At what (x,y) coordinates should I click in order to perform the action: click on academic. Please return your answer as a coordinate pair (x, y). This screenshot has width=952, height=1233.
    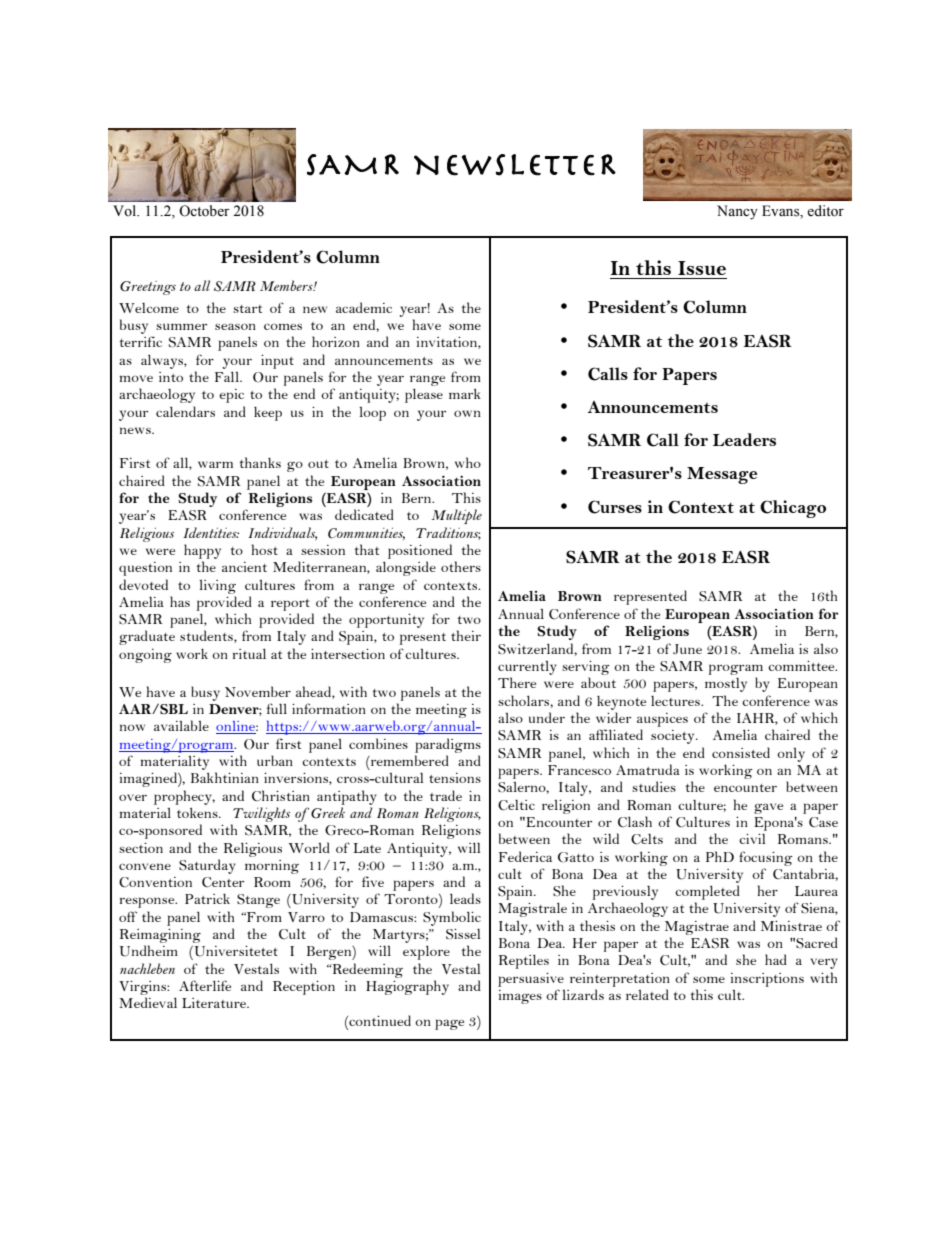
    Looking at the image, I should click on (364, 307).
